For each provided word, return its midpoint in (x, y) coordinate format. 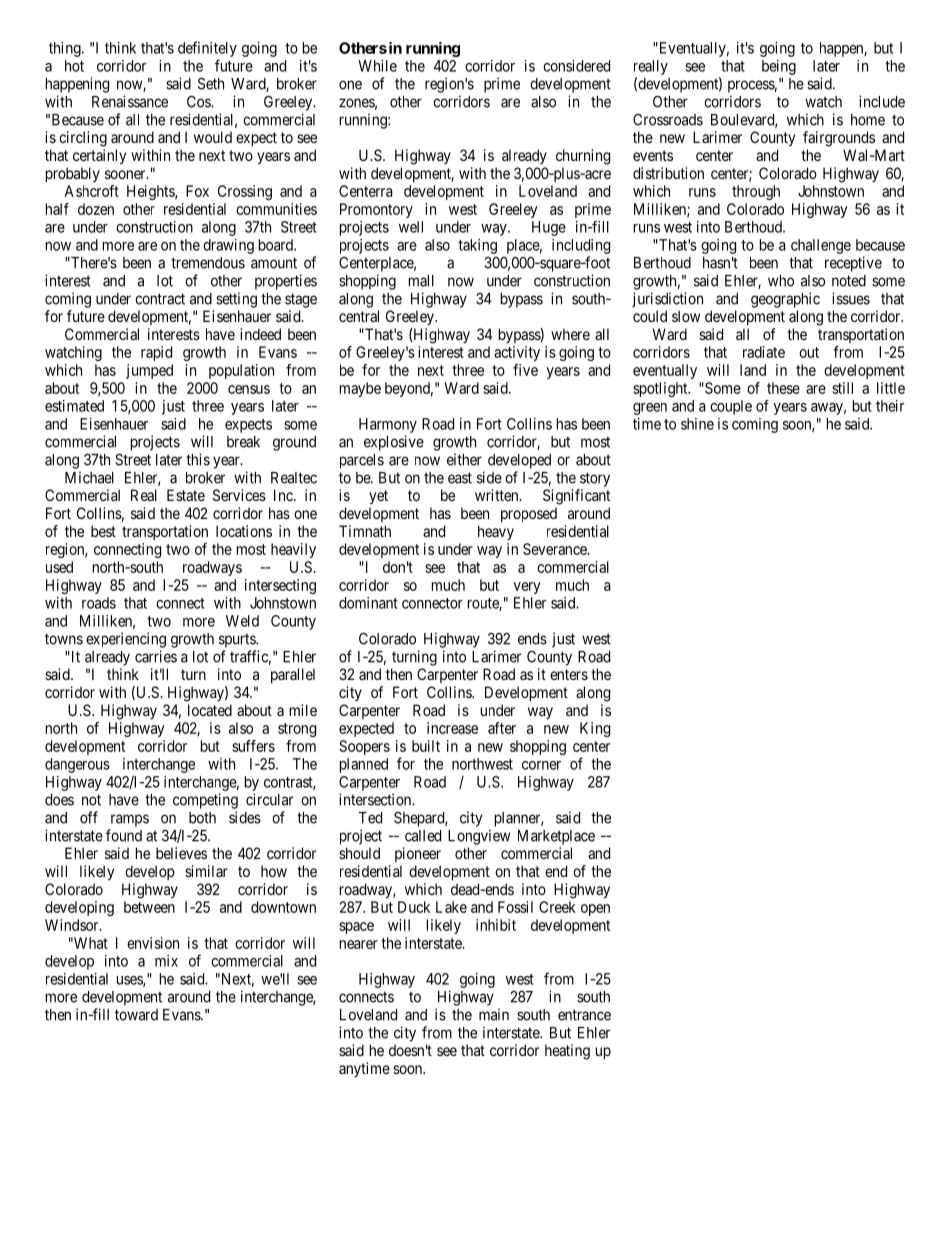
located (210, 710)
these (783, 388)
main (494, 1014)
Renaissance (130, 101)
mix (166, 961)
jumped (149, 371)
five (525, 370)
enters (569, 674)
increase (452, 728)
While (377, 66)
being (779, 67)
